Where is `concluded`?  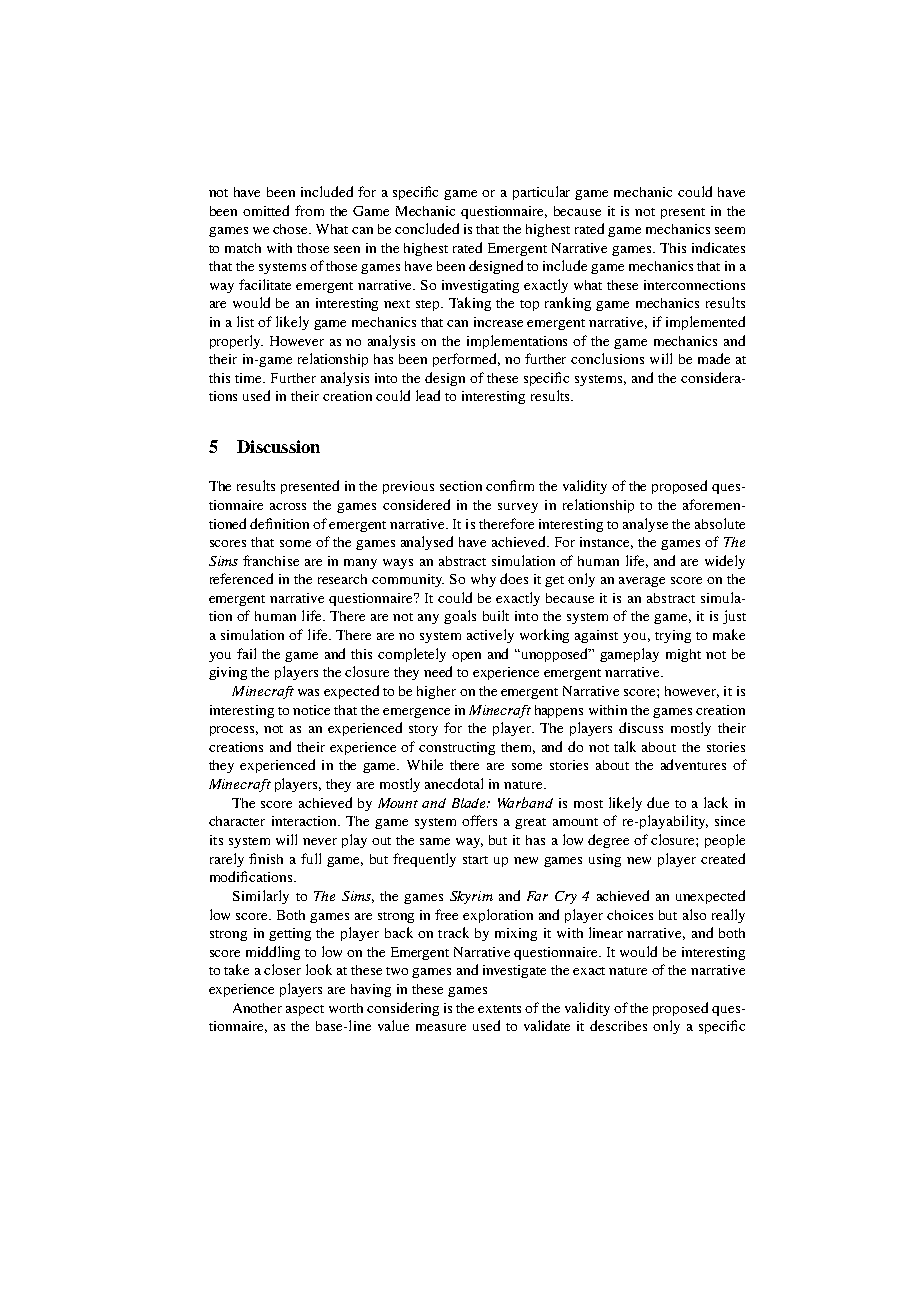
concluded is located at coordinates (427, 228).
